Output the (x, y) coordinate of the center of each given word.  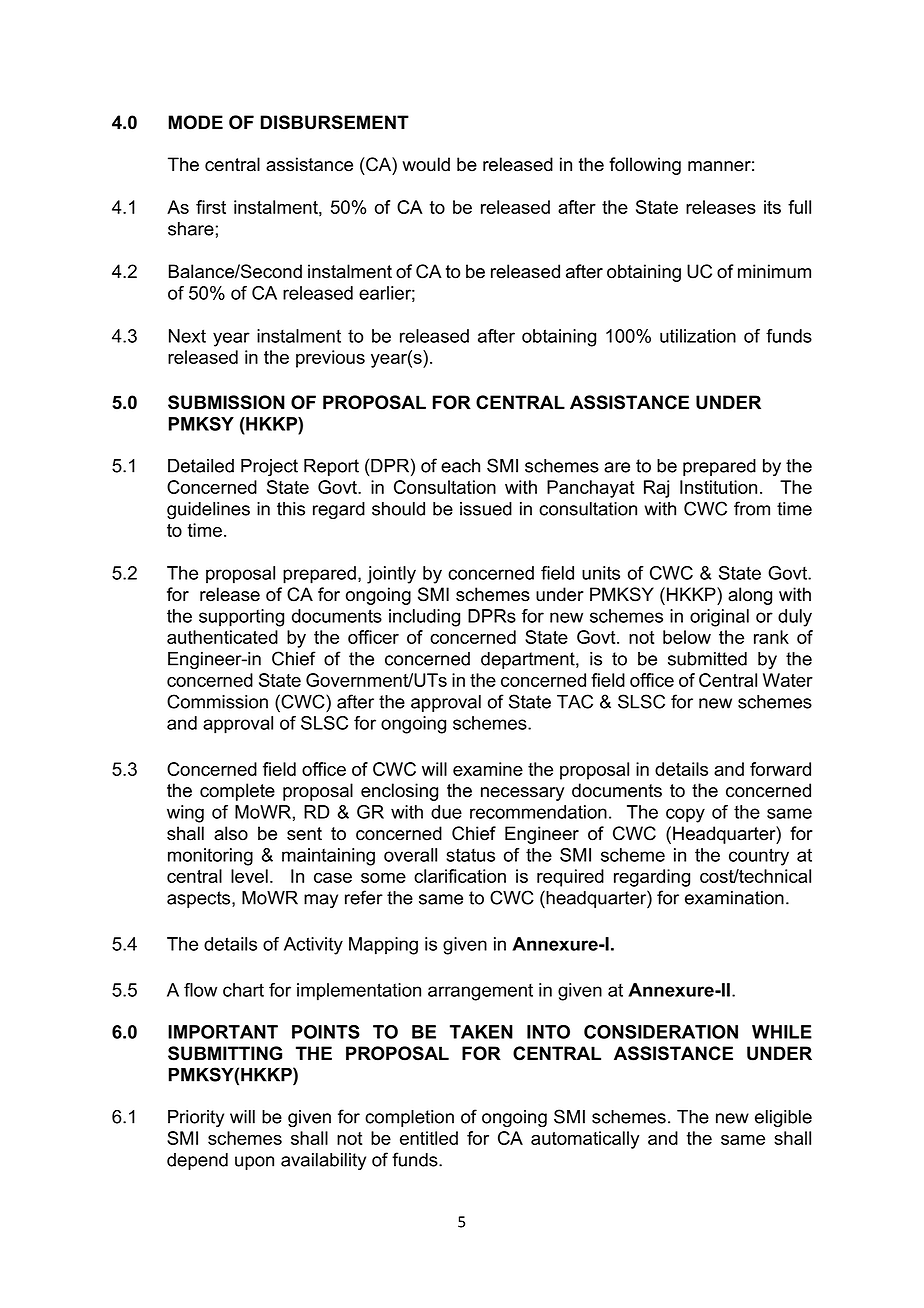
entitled (429, 1138)
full (799, 207)
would (426, 164)
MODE (195, 122)
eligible (783, 1118)
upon (254, 1163)
